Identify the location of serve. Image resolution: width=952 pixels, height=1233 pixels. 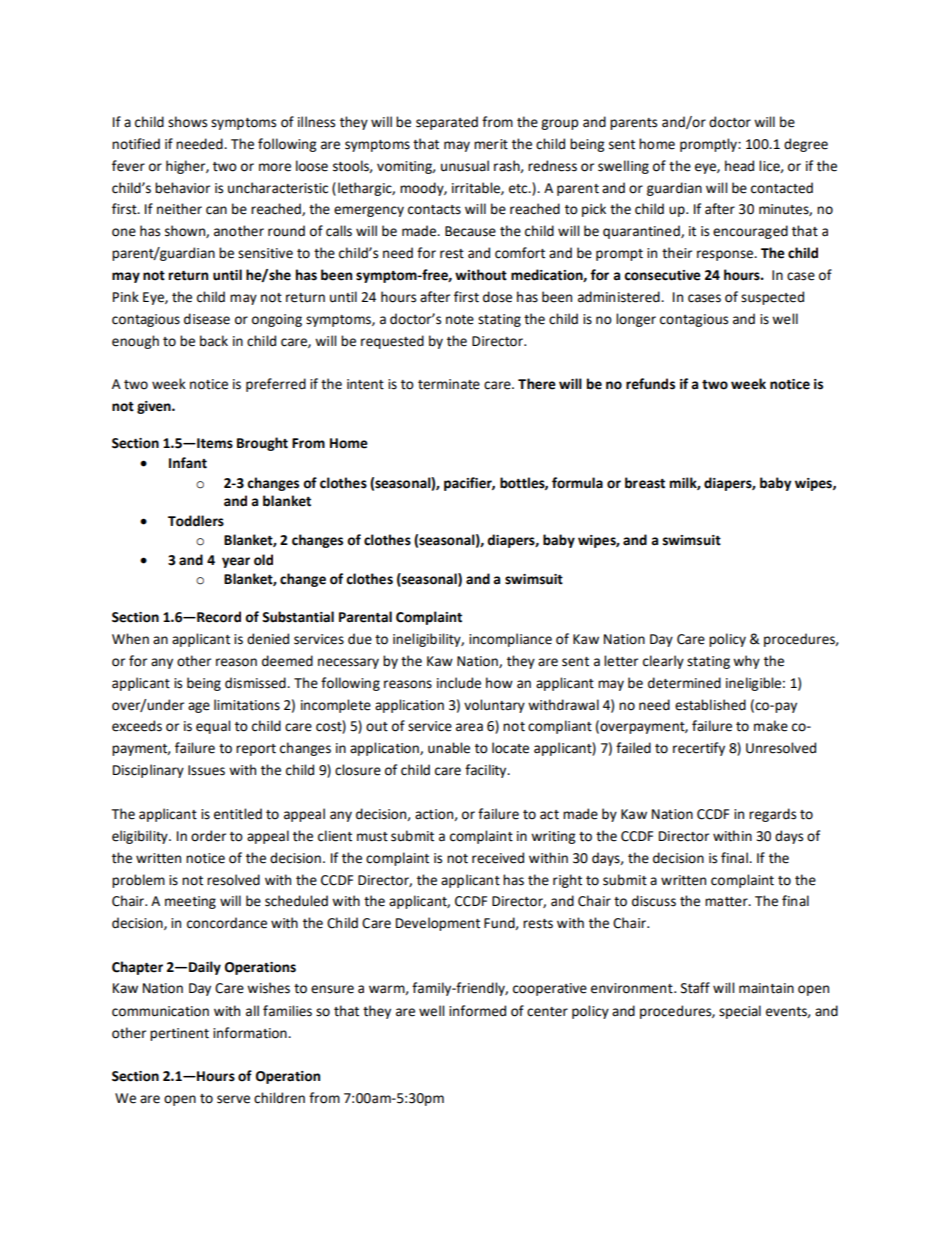
(233, 1099).
